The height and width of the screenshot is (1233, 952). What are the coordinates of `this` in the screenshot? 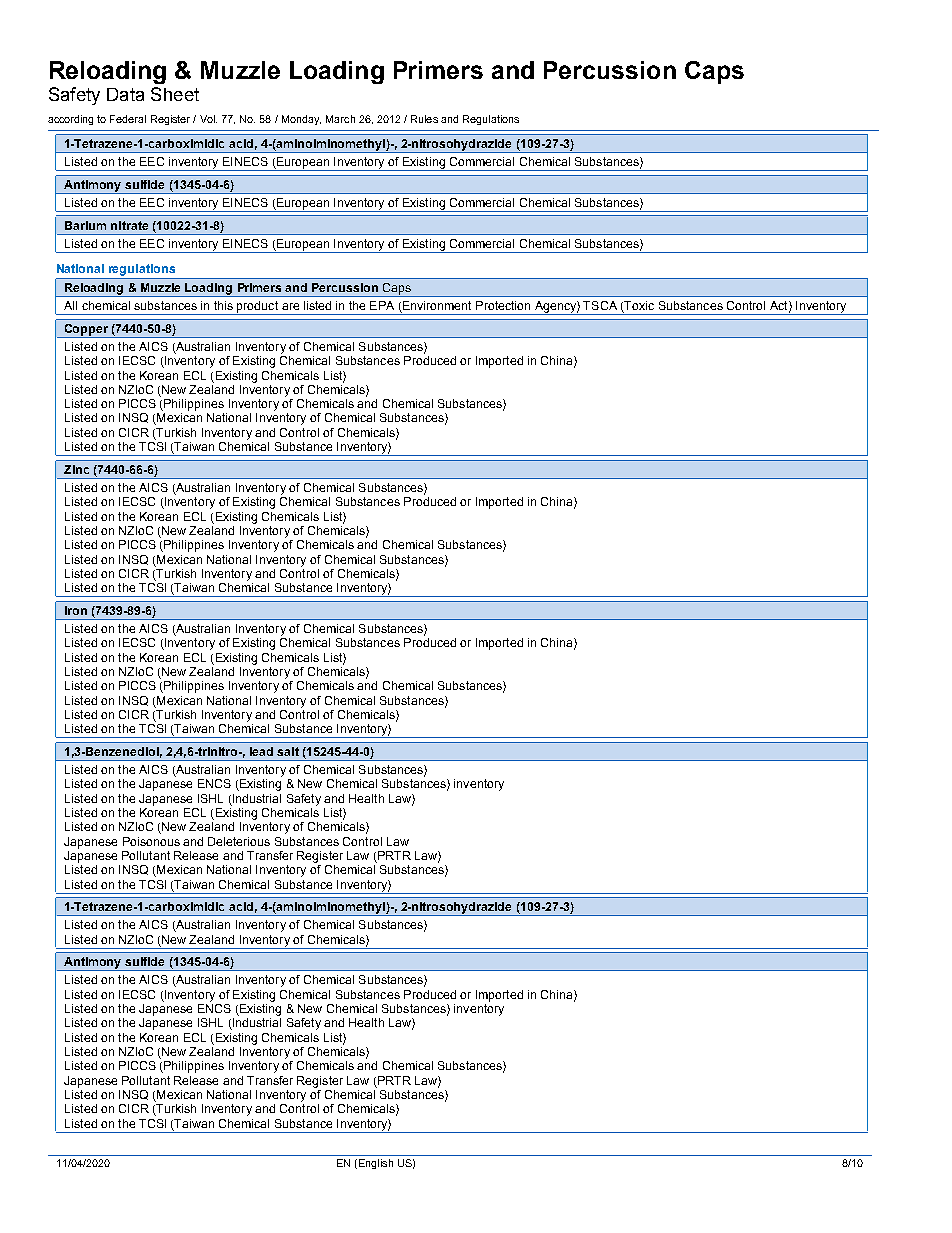 It's located at (223, 305).
